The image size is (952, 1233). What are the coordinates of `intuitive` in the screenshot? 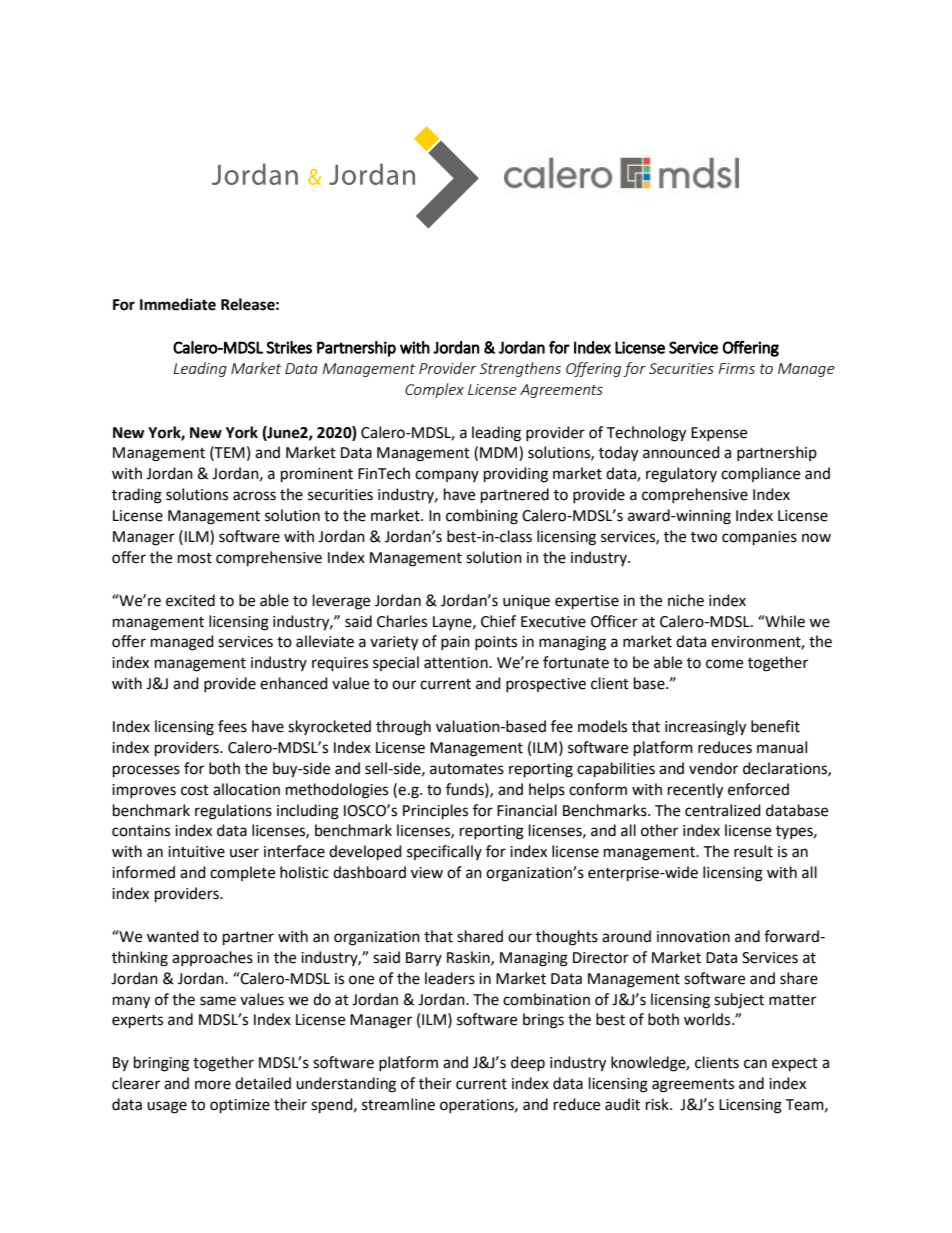 It's located at (196, 852).
